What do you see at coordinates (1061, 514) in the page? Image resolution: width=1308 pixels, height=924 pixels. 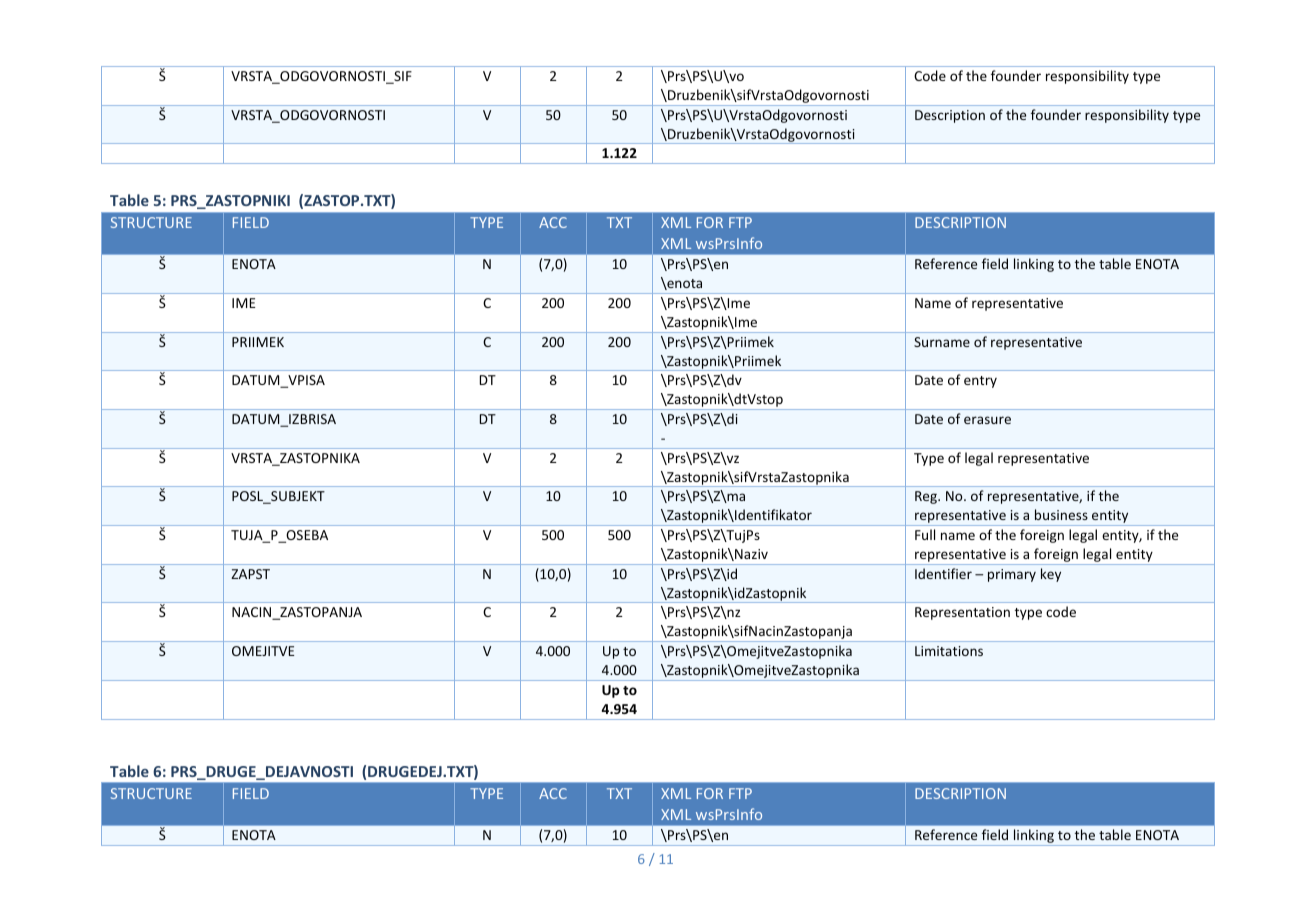 I see `business` at bounding box center [1061, 514].
